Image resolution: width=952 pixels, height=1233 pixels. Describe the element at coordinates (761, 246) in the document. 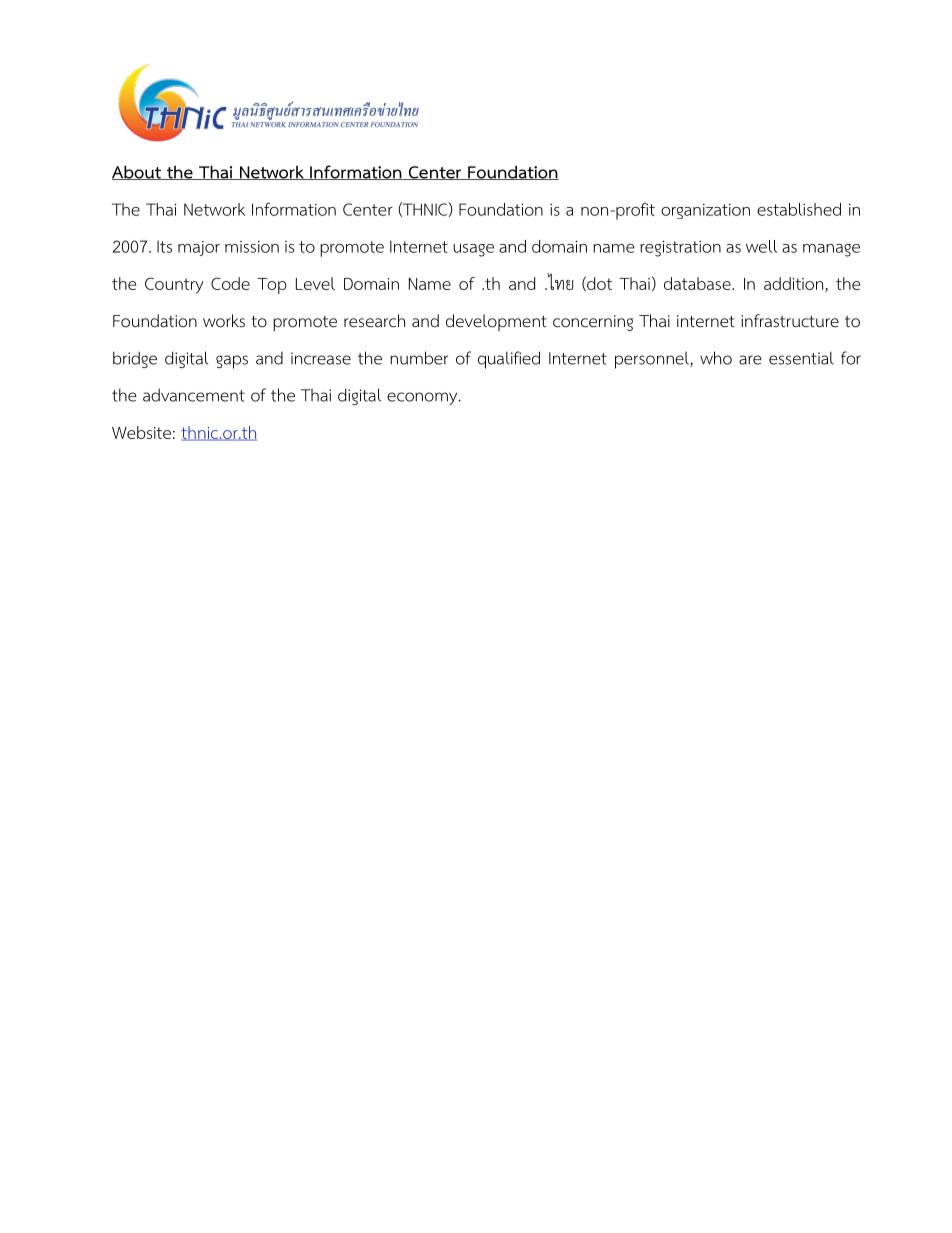

I see `well` at that location.
